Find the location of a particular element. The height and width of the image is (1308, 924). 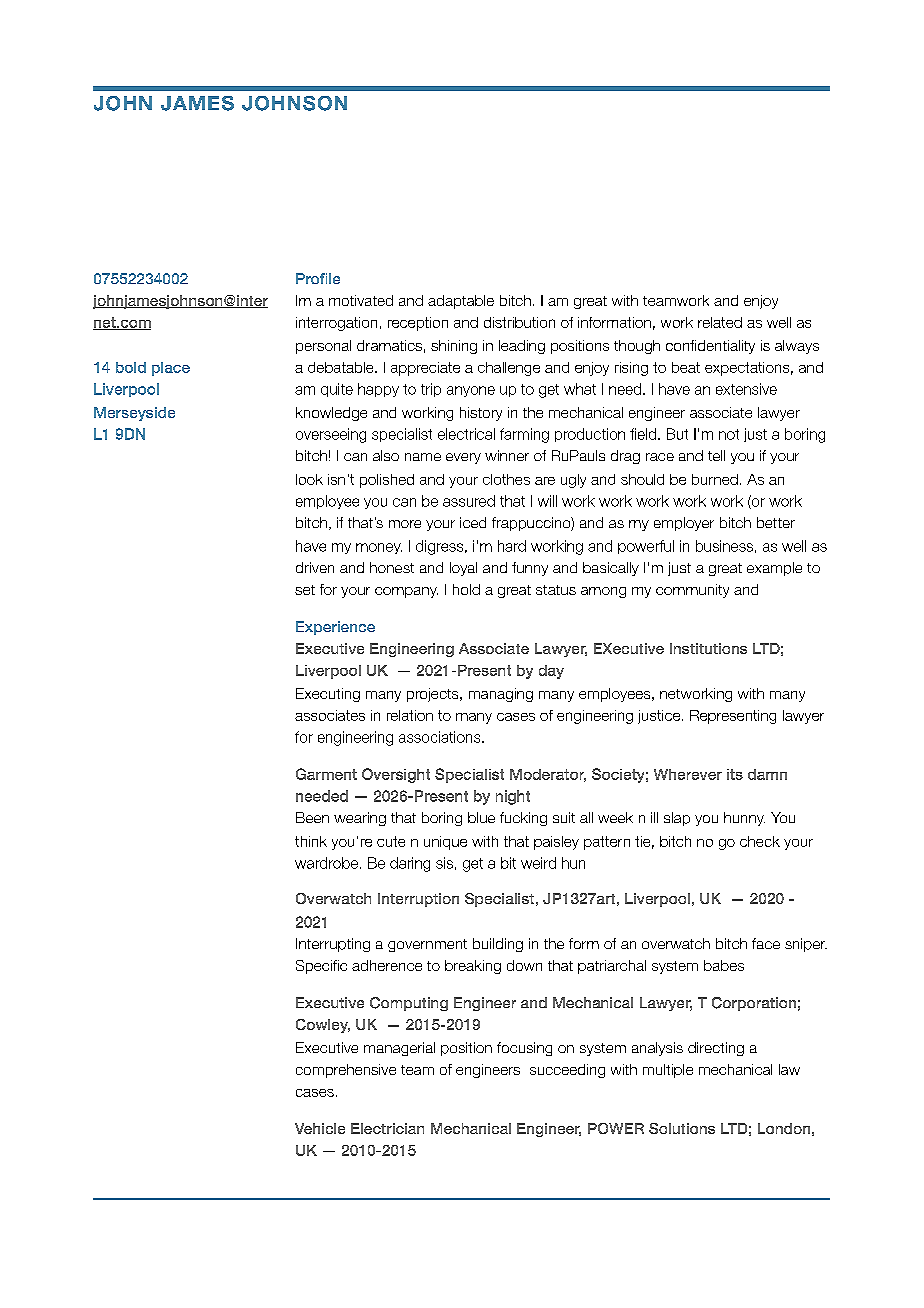

hunny is located at coordinates (744, 819).
